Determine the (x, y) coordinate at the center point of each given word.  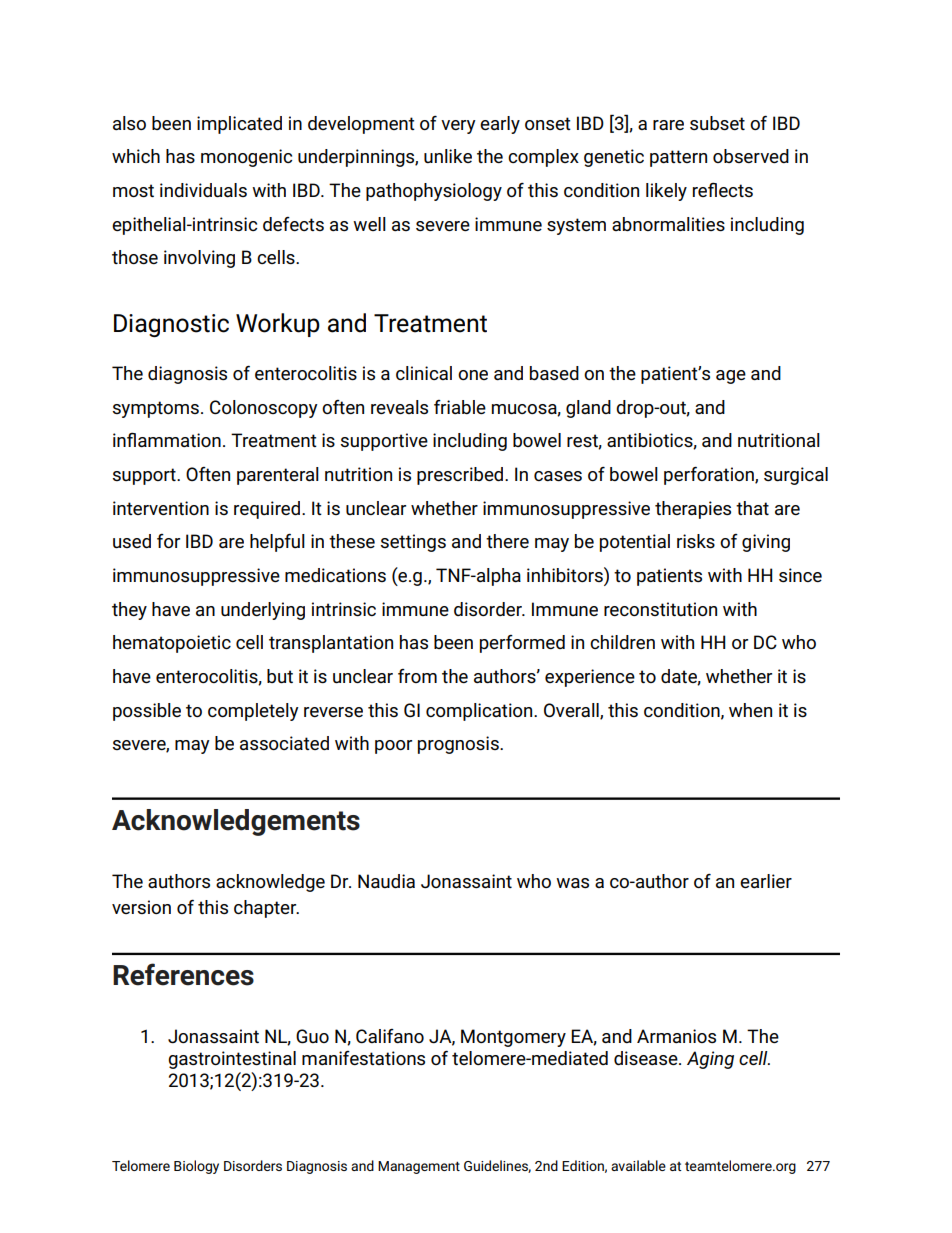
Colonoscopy (264, 409)
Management (419, 1167)
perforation (710, 475)
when (750, 710)
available (638, 1165)
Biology (196, 1167)
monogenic (246, 158)
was (572, 883)
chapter (266, 909)
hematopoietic (172, 644)
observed (751, 156)
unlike (448, 156)
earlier (766, 881)
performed (522, 644)
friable (460, 407)
